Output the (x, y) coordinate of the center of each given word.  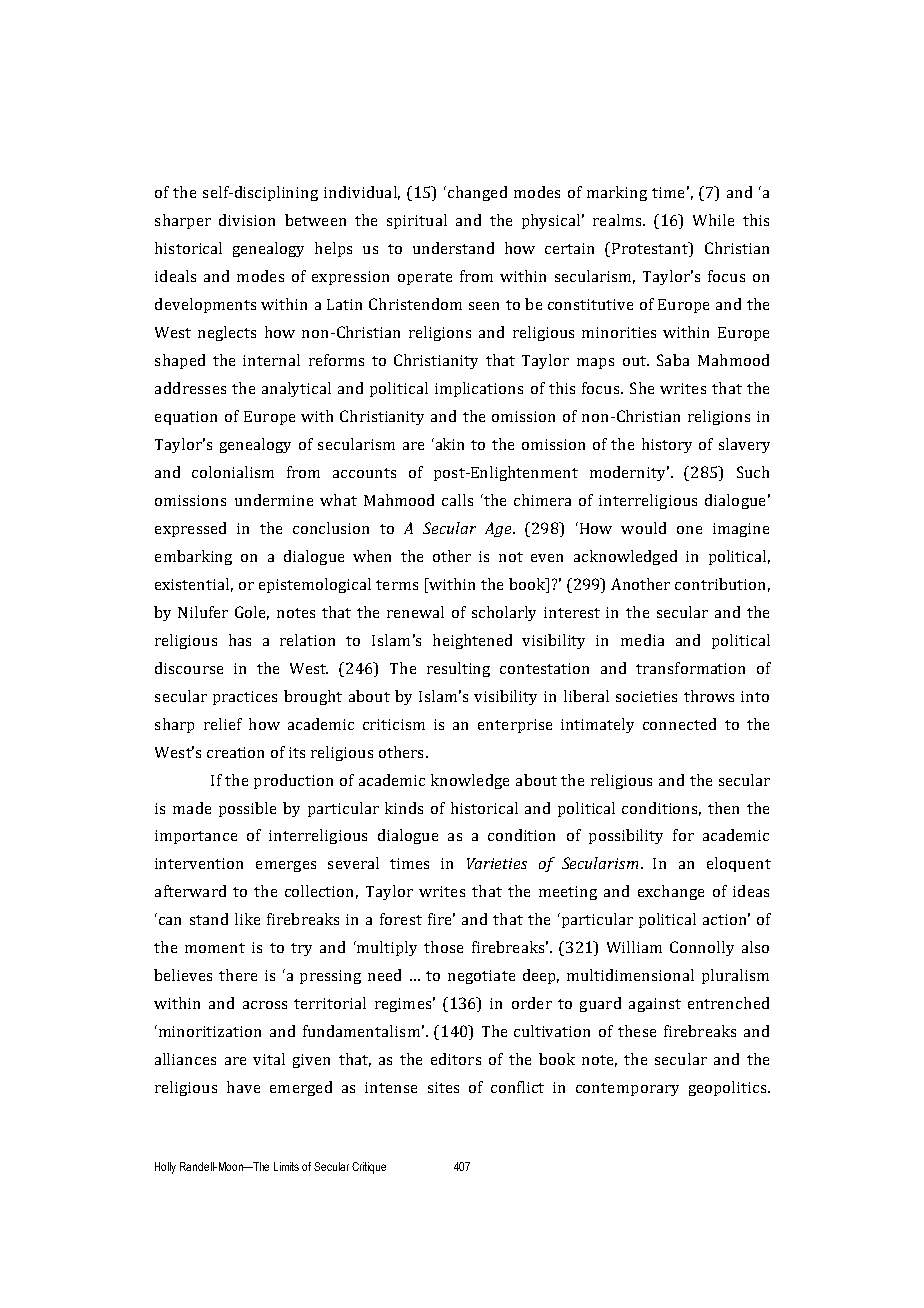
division (247, 220)
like (247, 919)
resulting (458, 669)
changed (476, 193)
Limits (286, 1166)
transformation (690, 668)
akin (448, 444)
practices (245, 698)
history (667, 445)
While (713, 220)
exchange (671, 892)
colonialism (233, 472)
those (443, 947)
